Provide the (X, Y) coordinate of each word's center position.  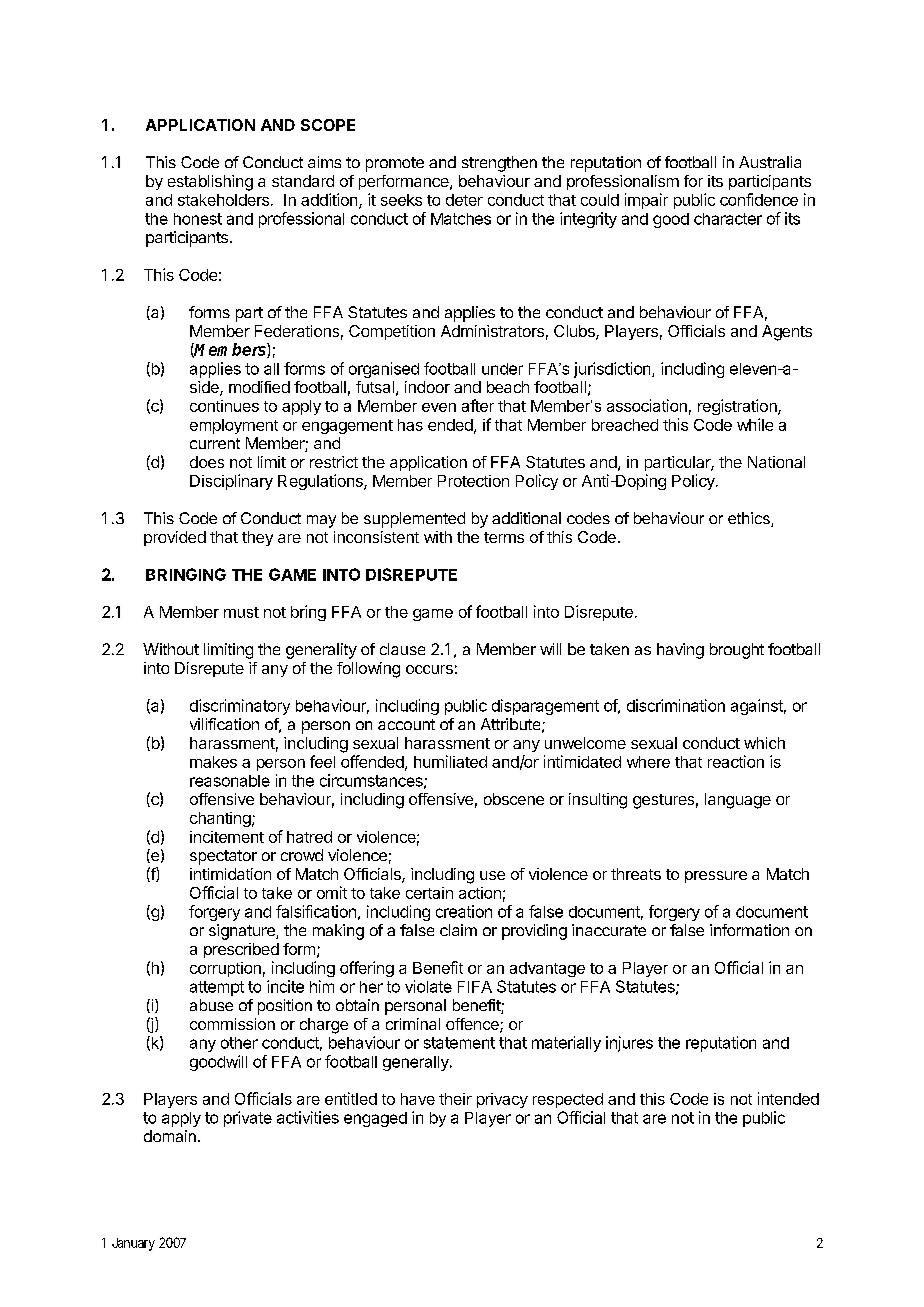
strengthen (499, 164)
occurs (429, 669)
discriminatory (240, 707)
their (455, 1099)
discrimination (676, 705)
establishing (210, 183)
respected (568, 1100)
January (133, 1244)
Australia (770, 162)
